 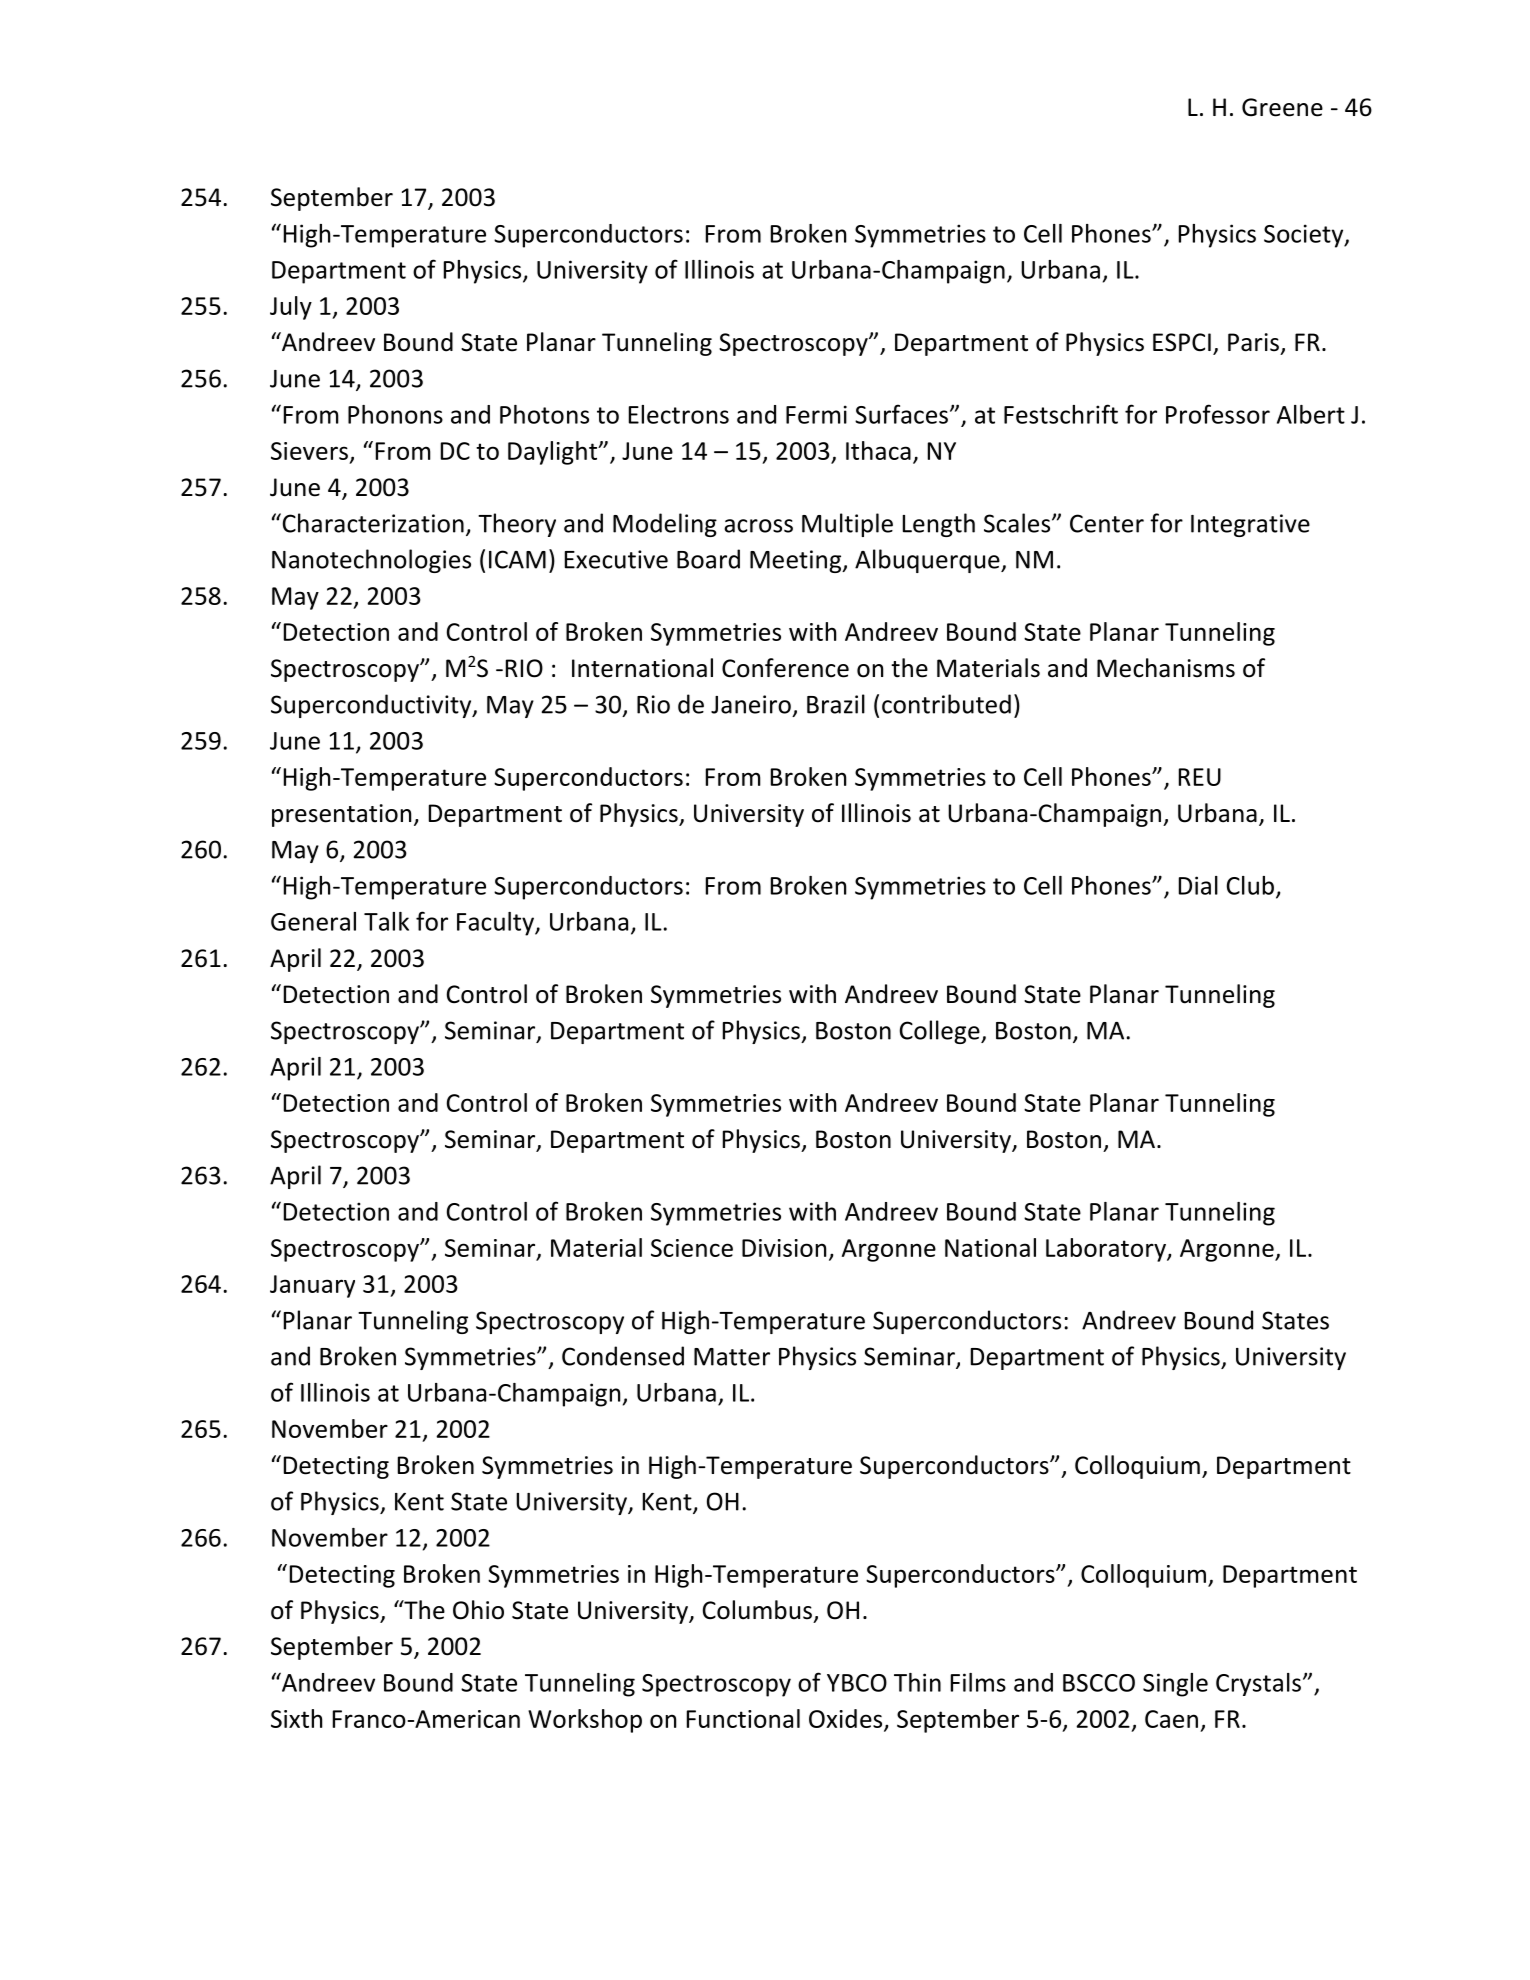 What do you see at coordinates (1282, 107) in the page?
I see `Greene` at bounding box center [1282, 107].
